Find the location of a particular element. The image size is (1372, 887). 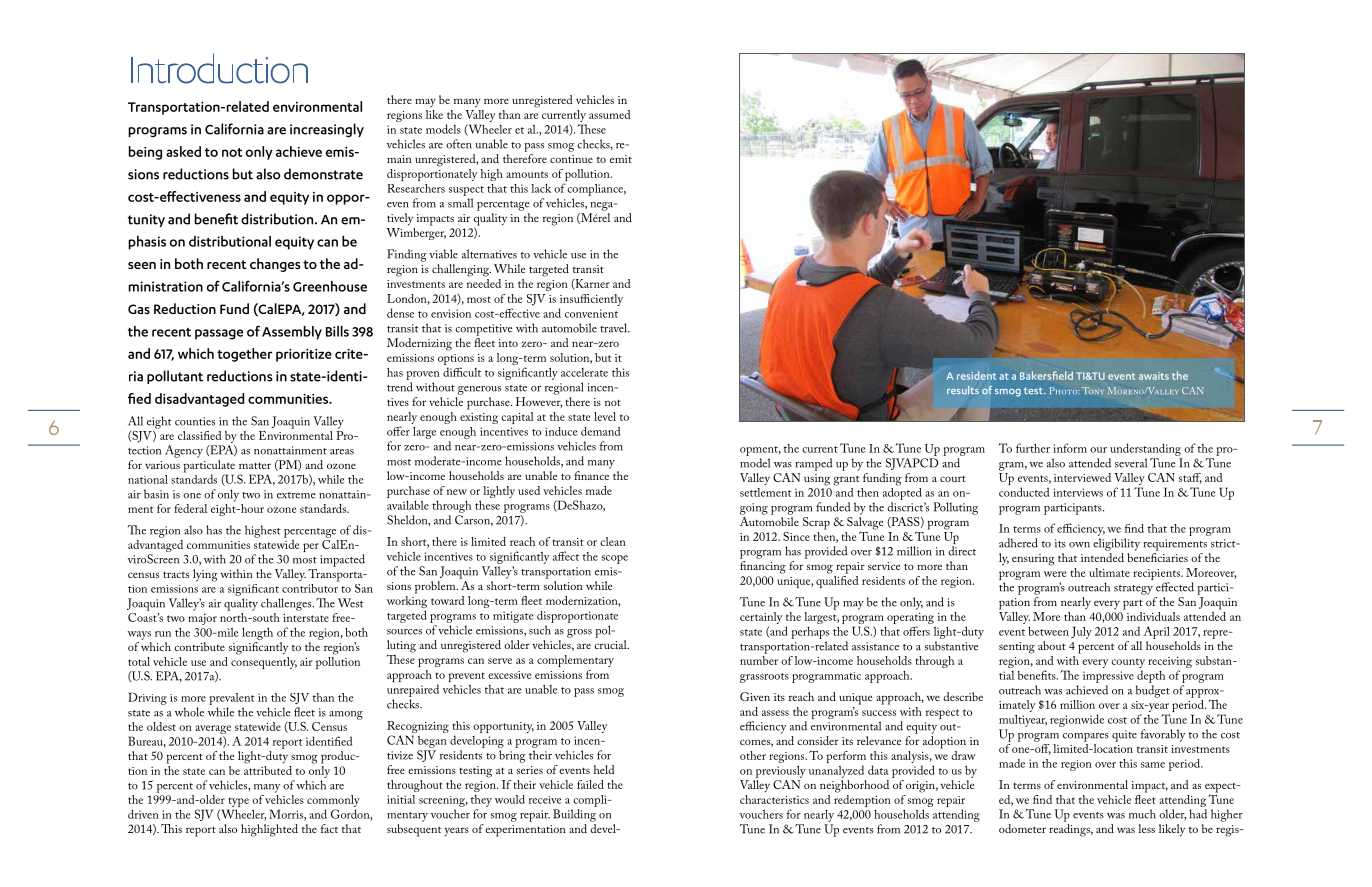

assumed is located at coordinates (610, 114).
